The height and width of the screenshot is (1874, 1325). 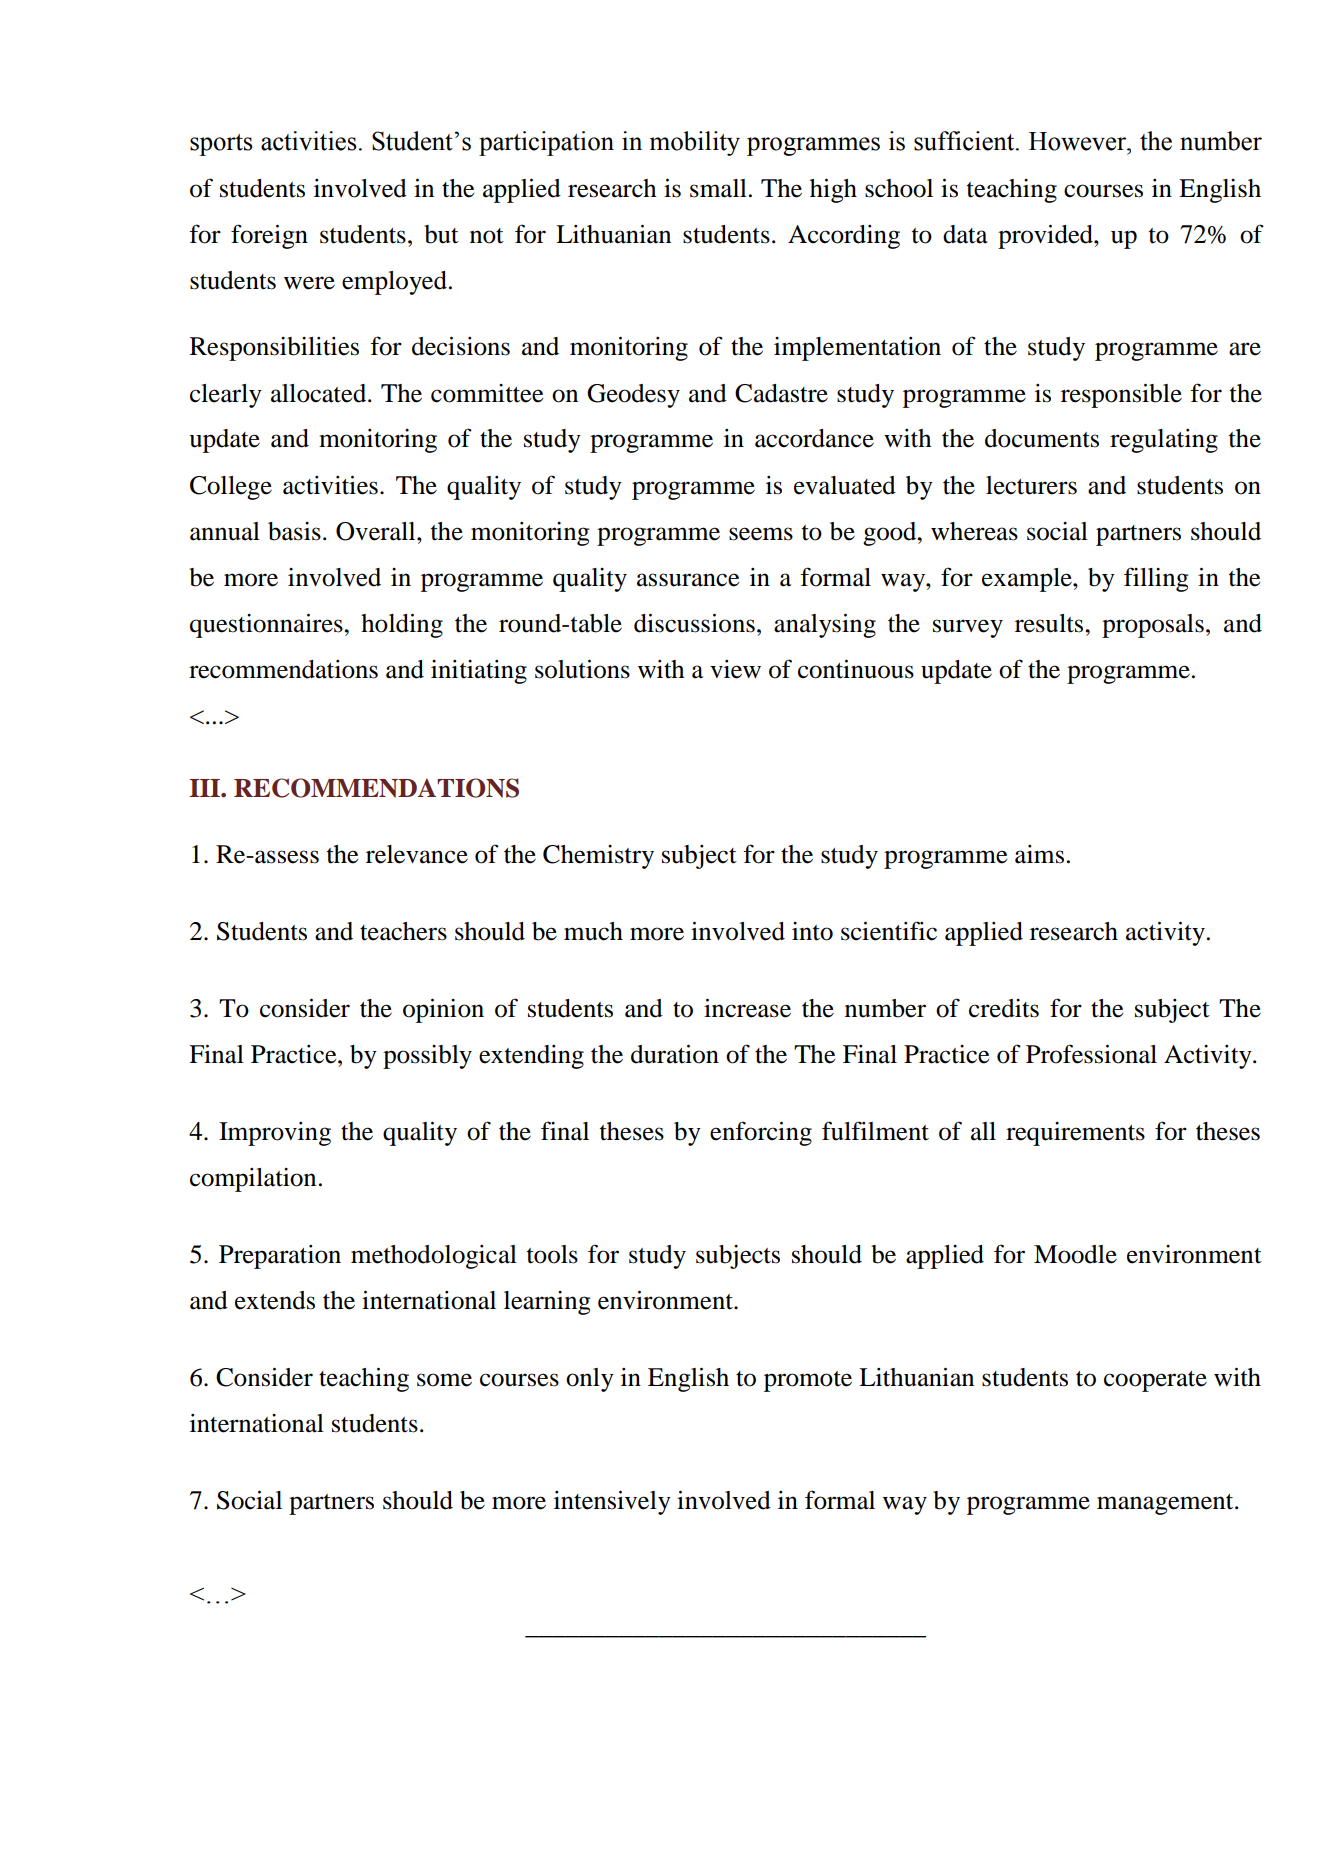 What do you see at coordinates (598, 857) in the screenshot?
I see `Chemistry` at bounding box center [598, 857].
